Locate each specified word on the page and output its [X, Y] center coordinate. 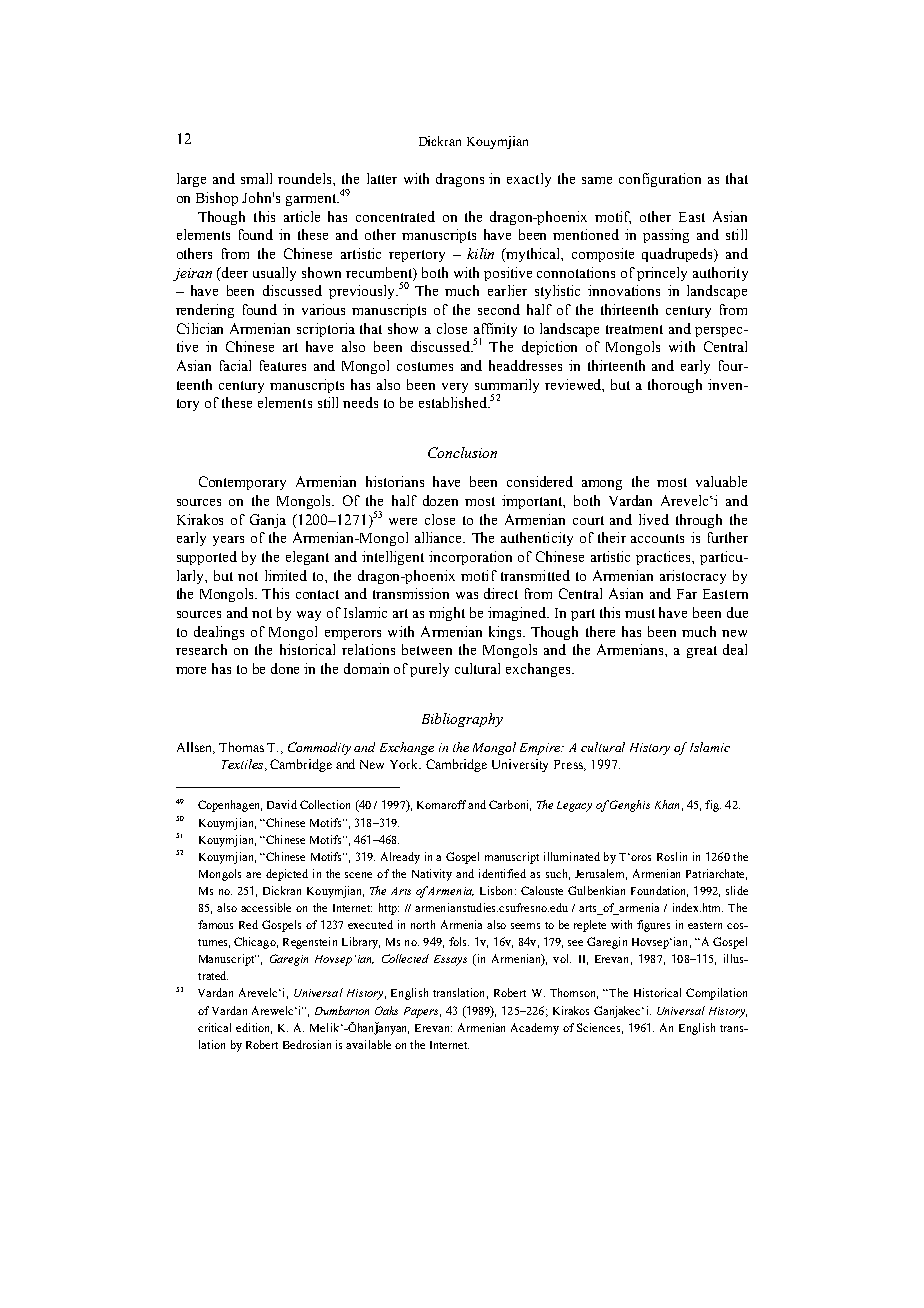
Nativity [432, 875]
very [455, 388]
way [309, 616]
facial [235, 365]
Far [687, 594]
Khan [667, 804]
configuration [660, 180]
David [282, 804]
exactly [529, 180]
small [256, 178]
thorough [675, 386]
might [447, 614]
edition [254, 1028]
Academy [535, 1029]
